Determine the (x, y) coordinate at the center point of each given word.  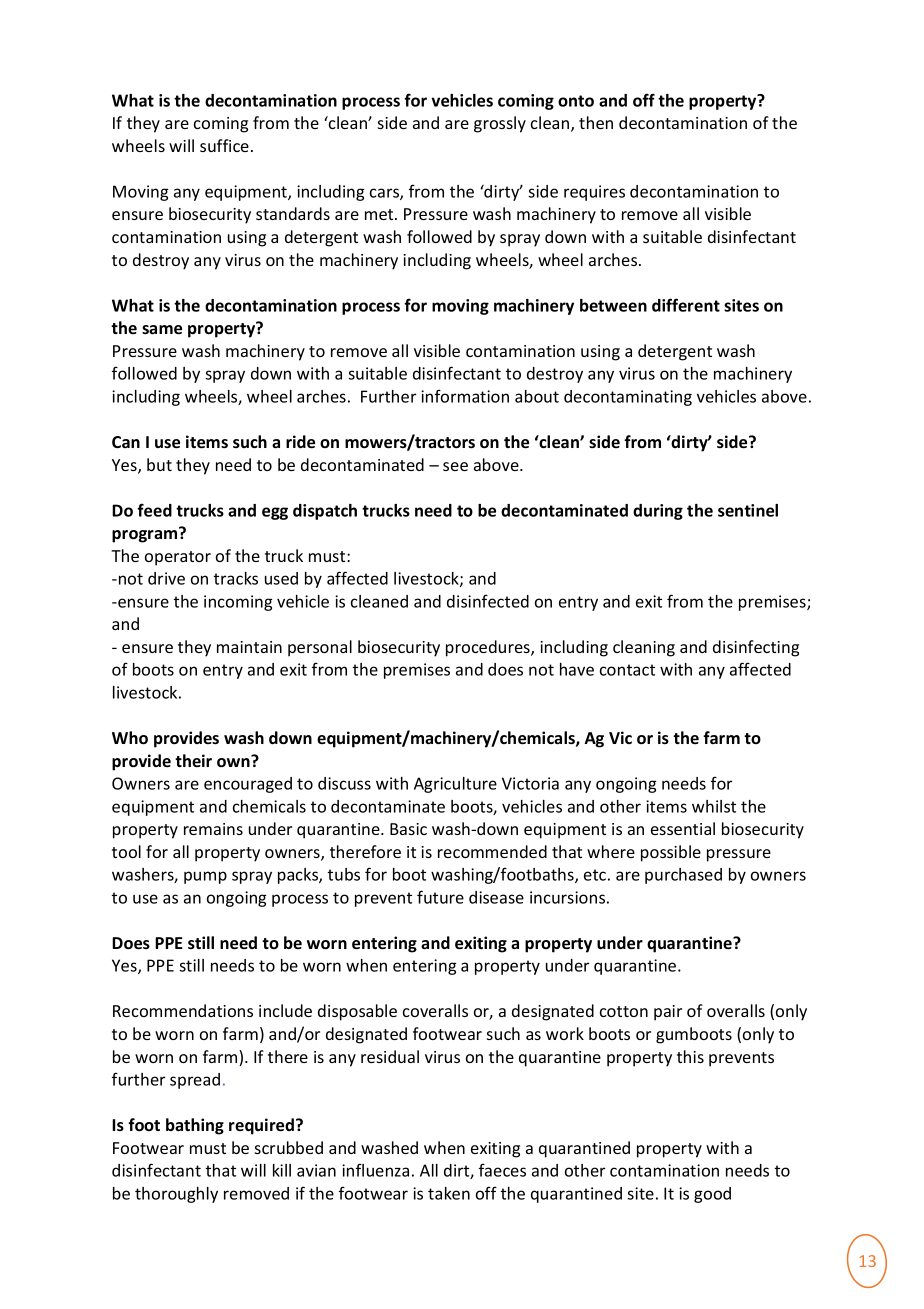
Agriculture (455, 785)
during (658, 512)
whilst (714, 806)
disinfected (488, 601)
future (440, 897)
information (465, 396)
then (596, 122)
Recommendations (183, 1010)
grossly (500, 124)
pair (668, 1013)
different (686, 305)
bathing (195, 1126)
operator (178, 558)
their (193, 760)
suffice (224, 145)
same (162, 330)
